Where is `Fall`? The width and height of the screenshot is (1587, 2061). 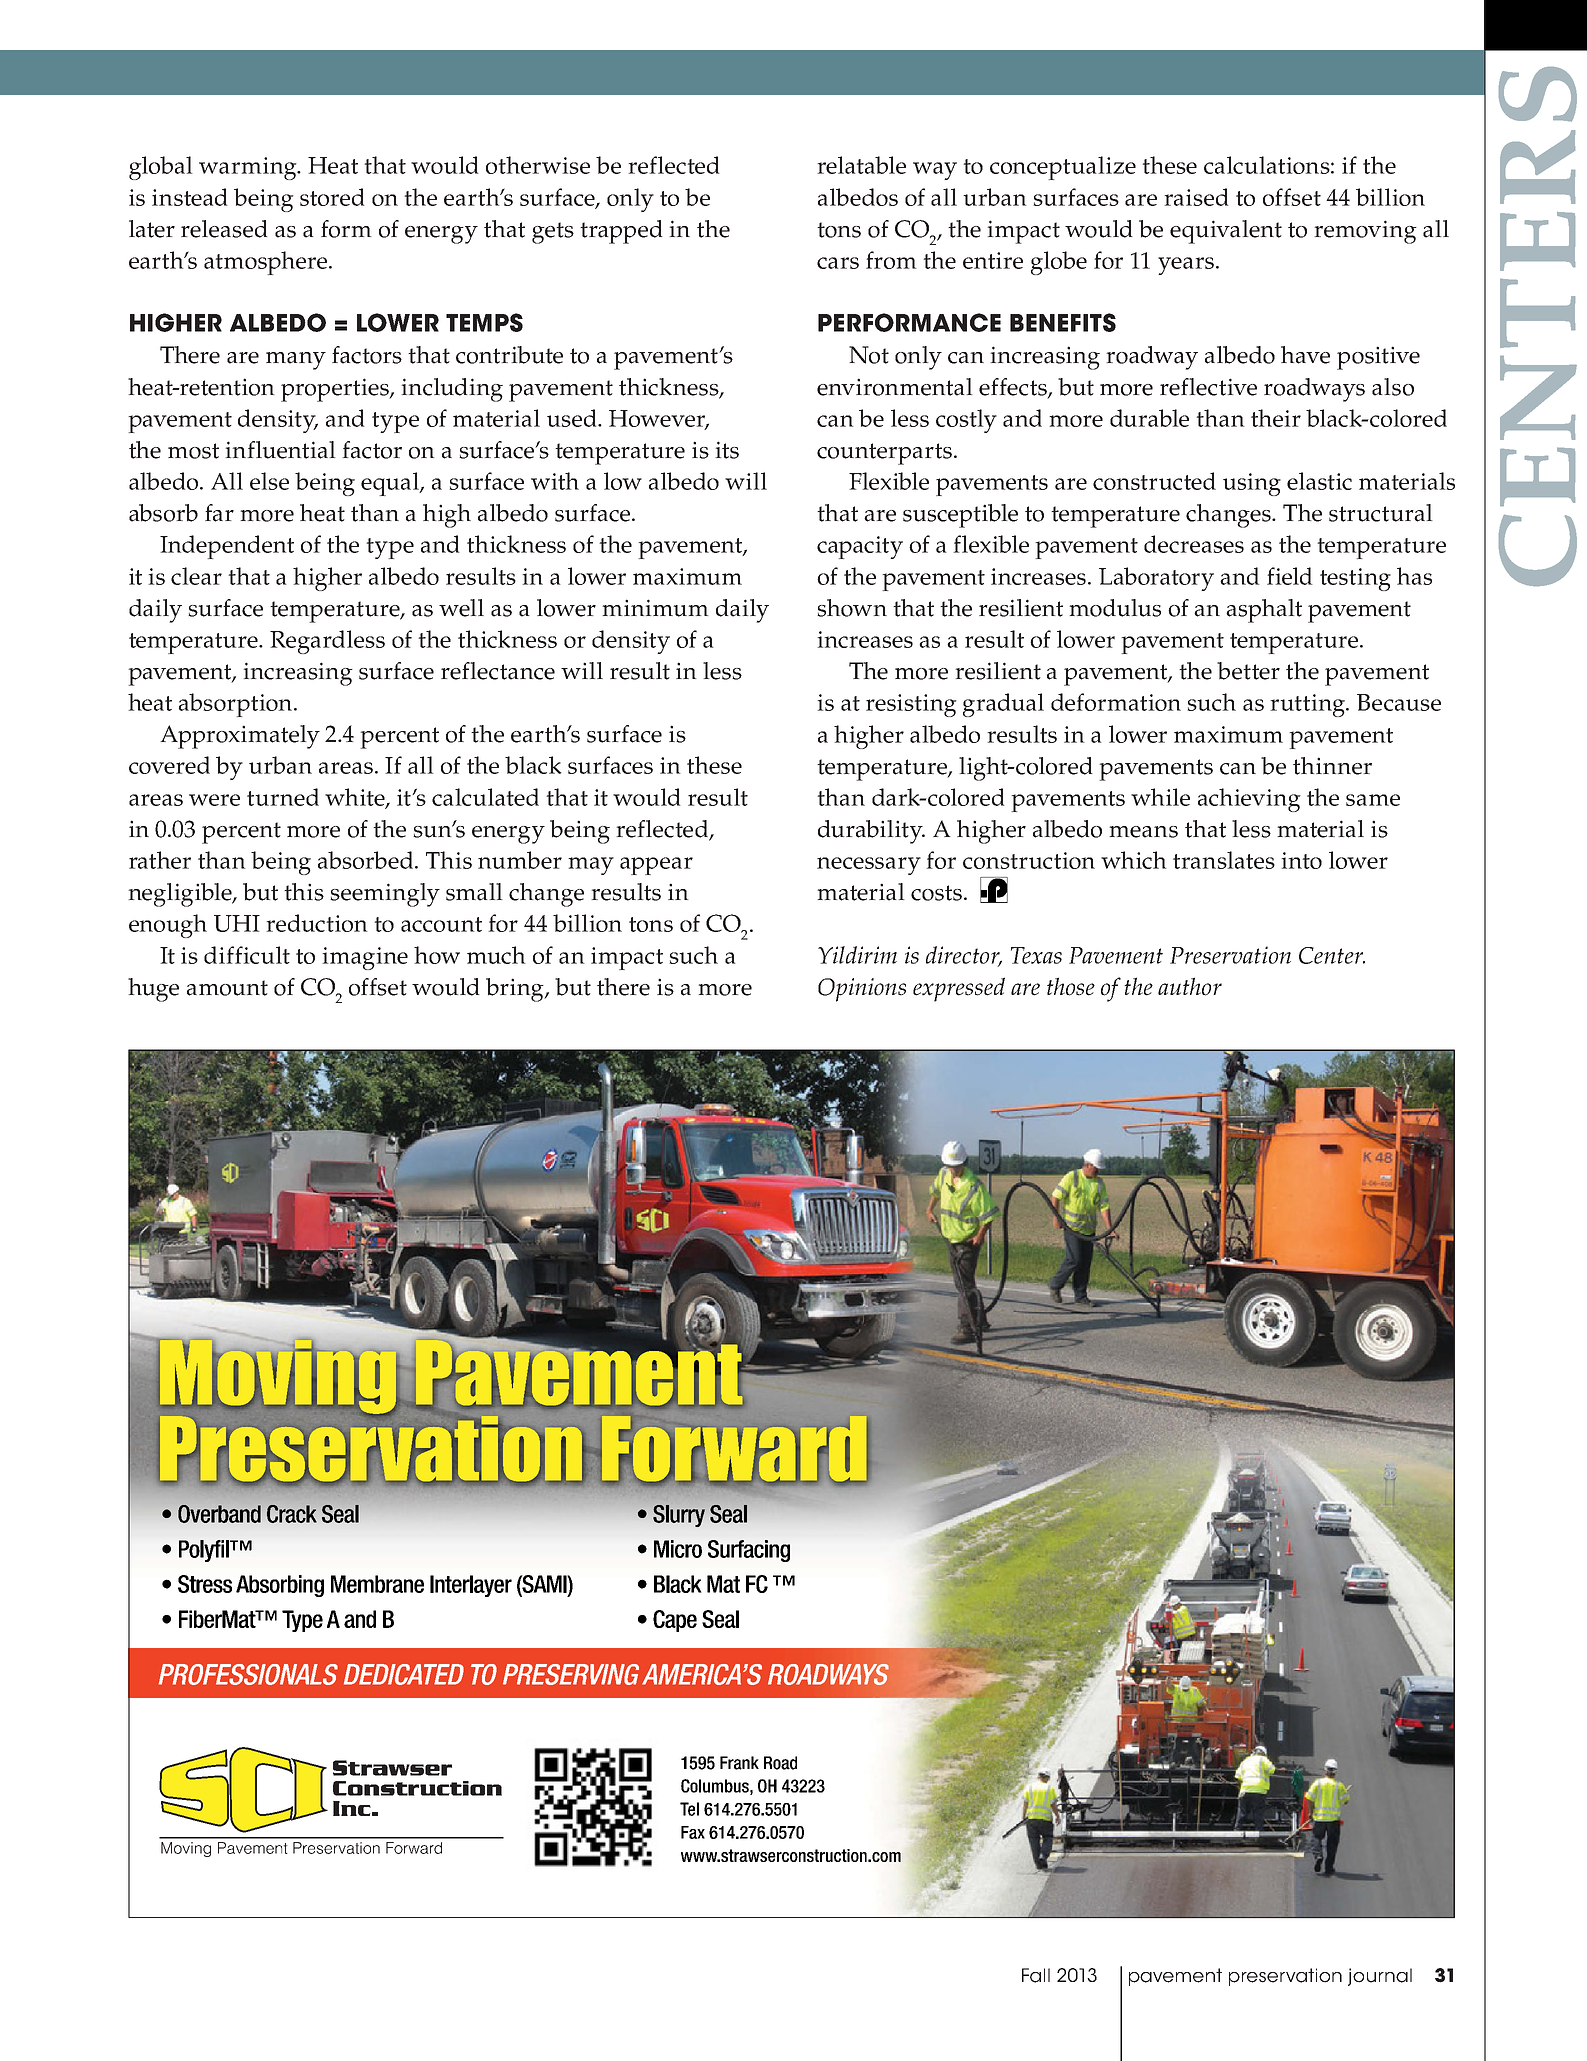 Fall is located at coordinates (1036, 1975).
